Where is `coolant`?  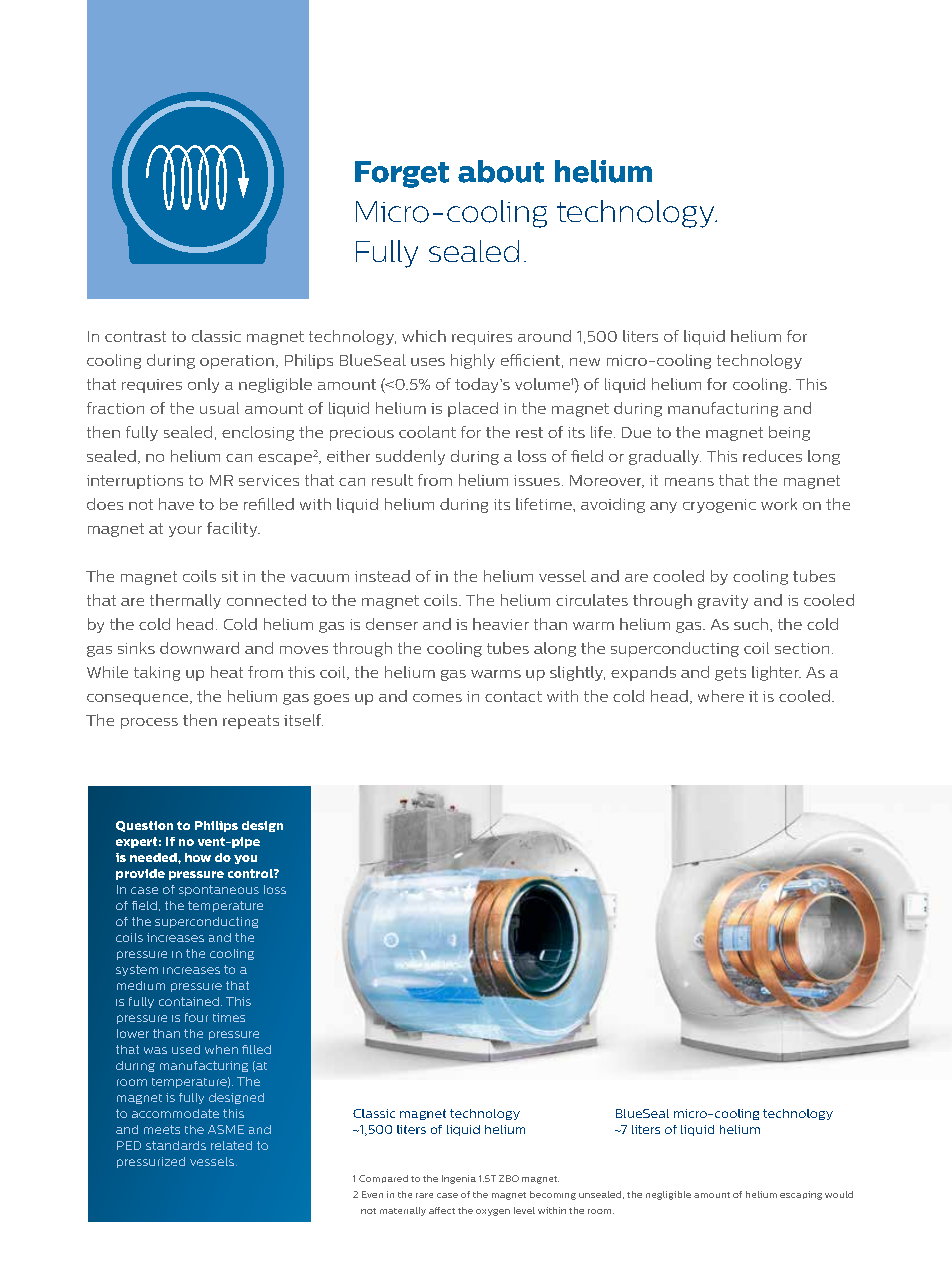
coolant is located at coordinates (427, 432).
